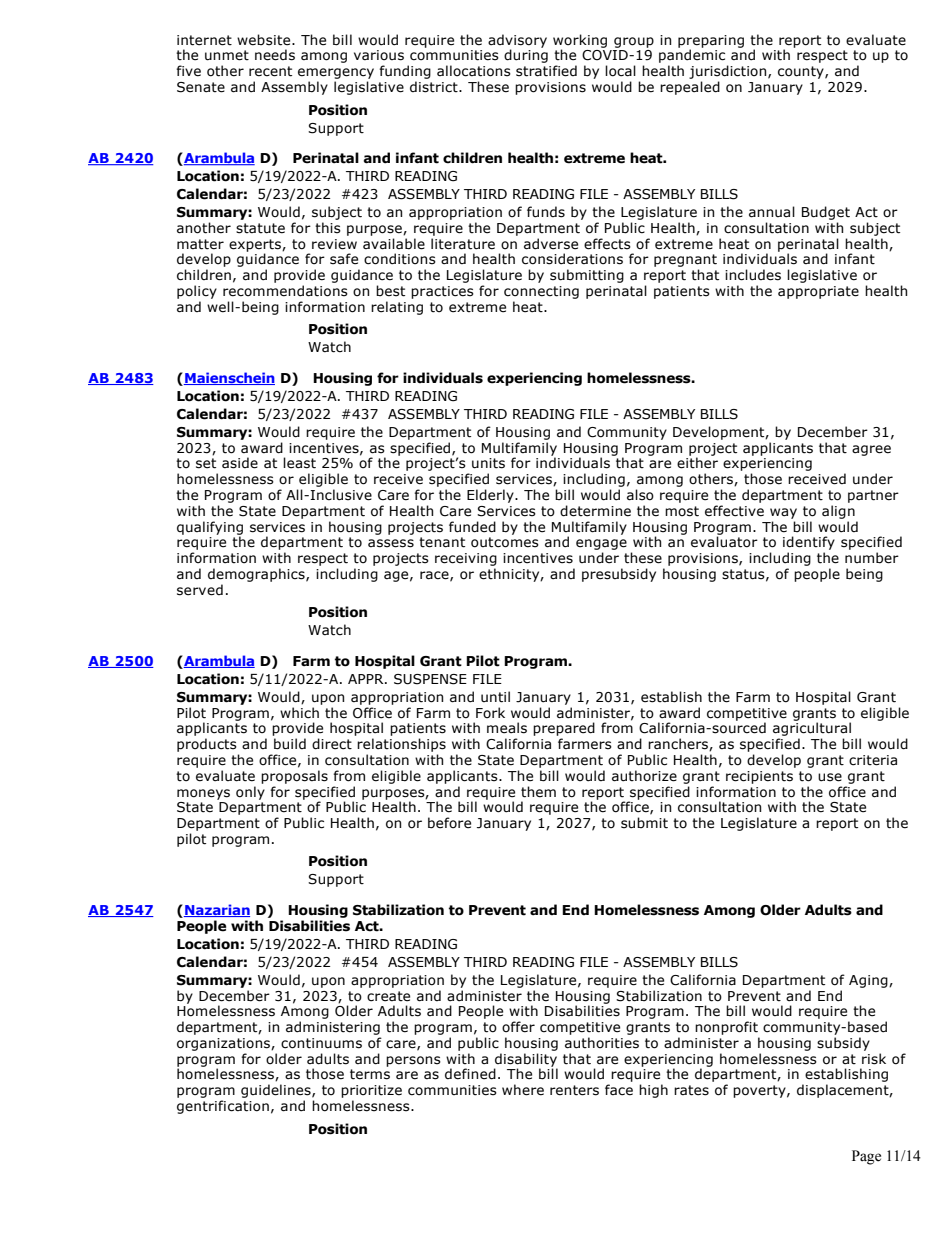 The image size is (952, 1233). I want to click on preparing, so click(711, 42).
